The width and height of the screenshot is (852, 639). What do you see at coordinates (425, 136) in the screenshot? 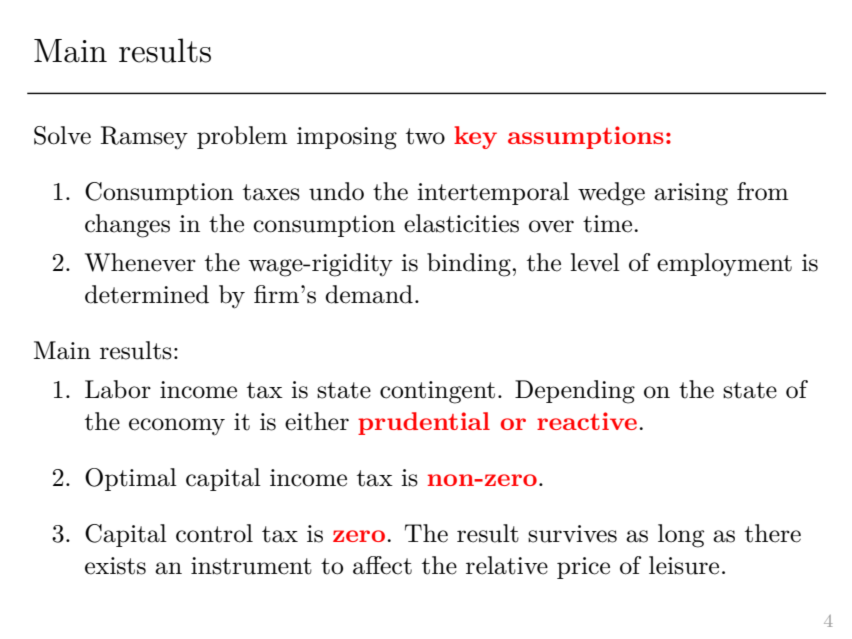
I see `two` at bounding box center [425, 136].
